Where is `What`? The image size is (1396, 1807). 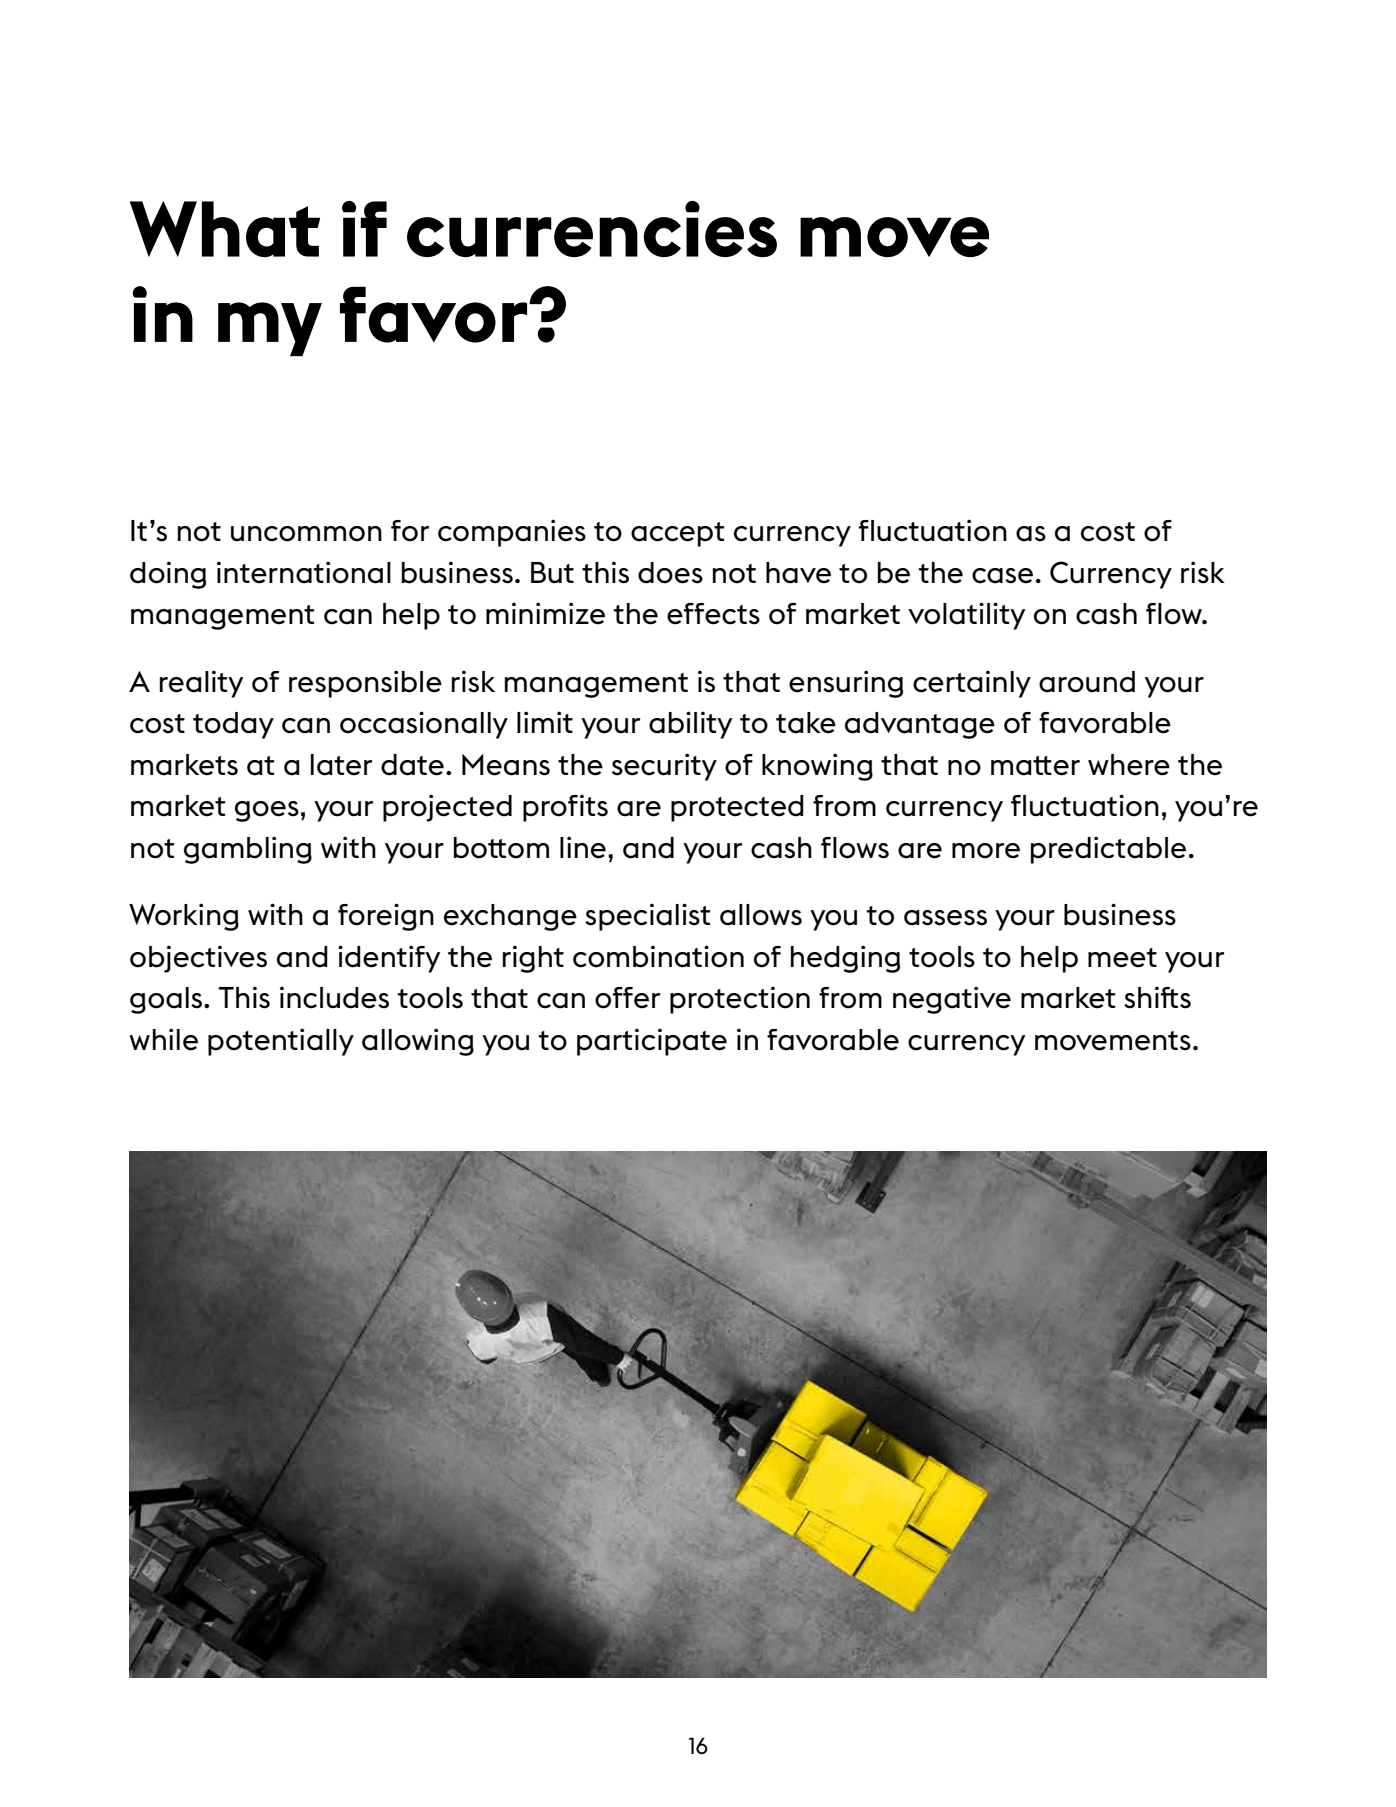
What is located at coordinates (225, 229).
